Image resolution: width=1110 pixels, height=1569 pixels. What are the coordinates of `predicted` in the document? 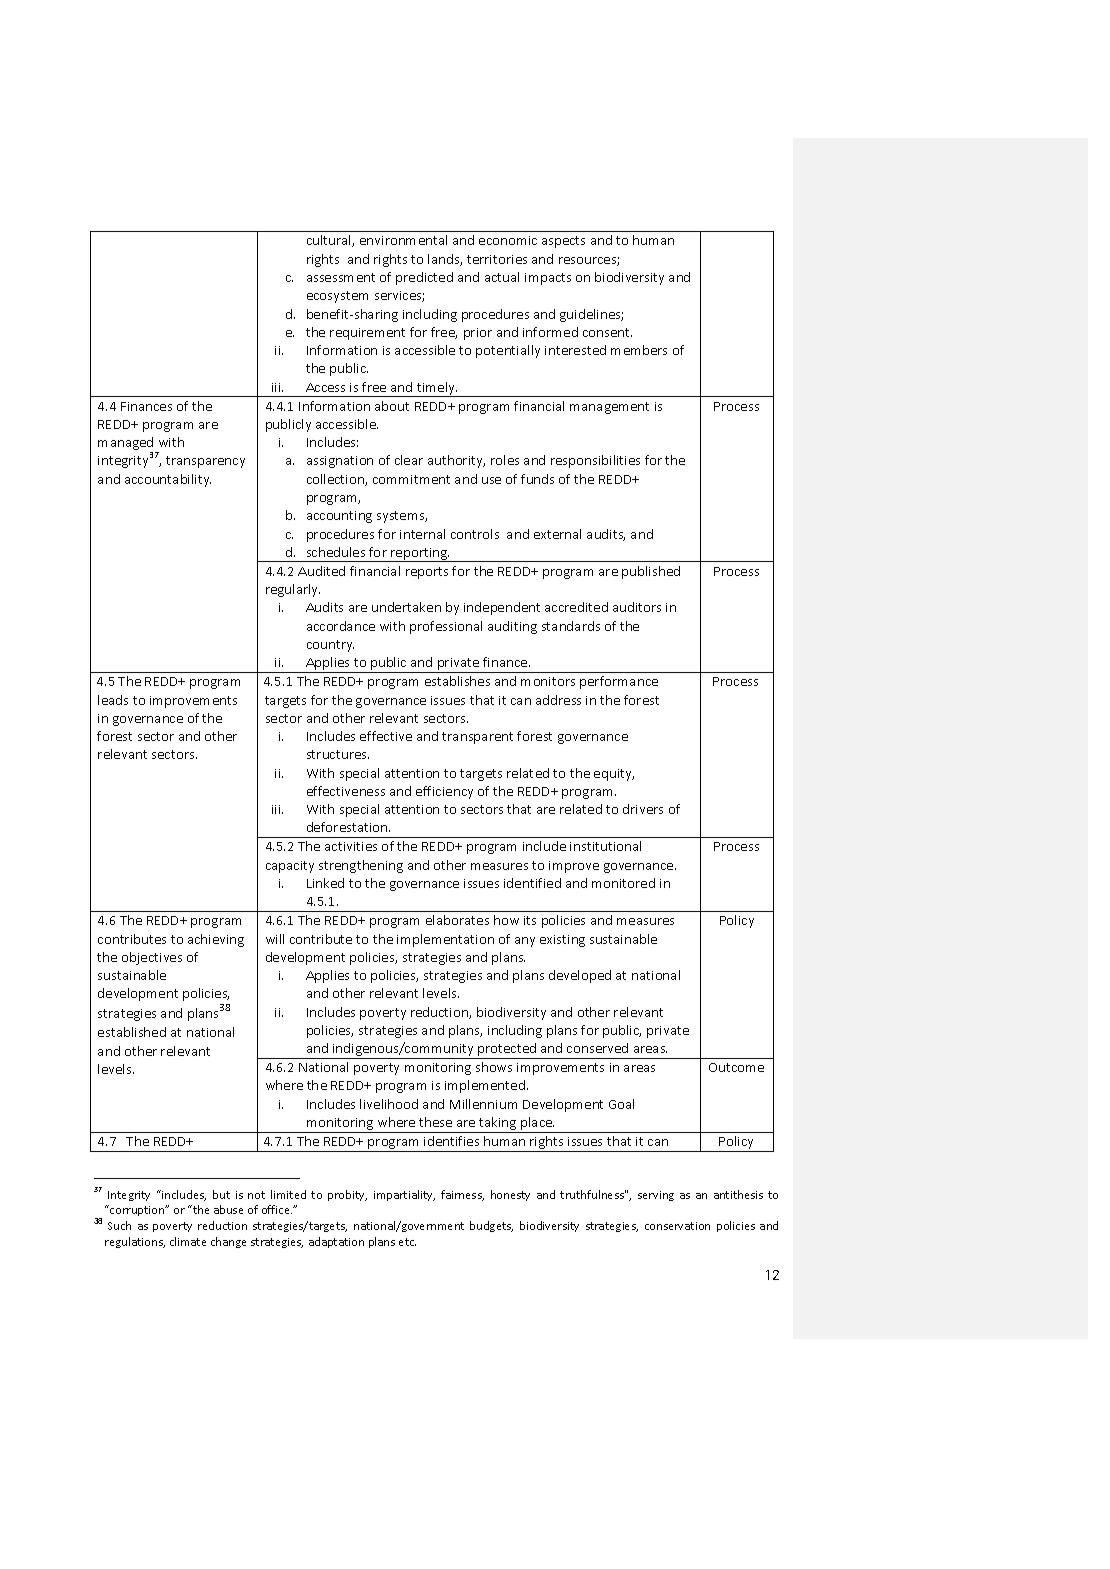 It's located at (424, 278).
